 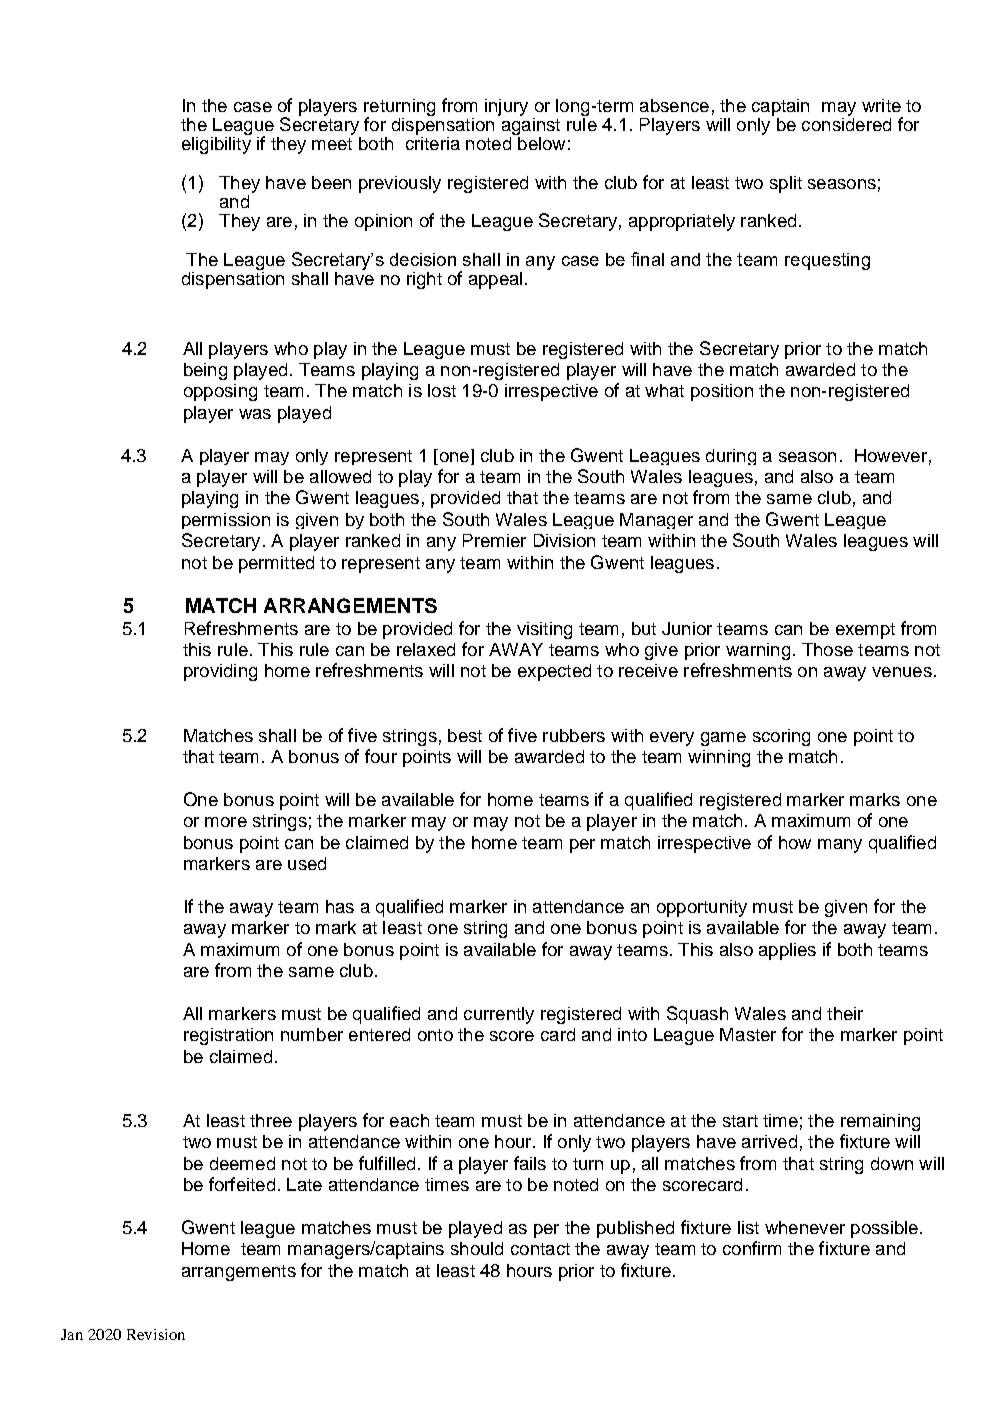 What do you see at coordinates (220, 672) in the screenshot?
I see `providing` at bounding box center [220, 672].
